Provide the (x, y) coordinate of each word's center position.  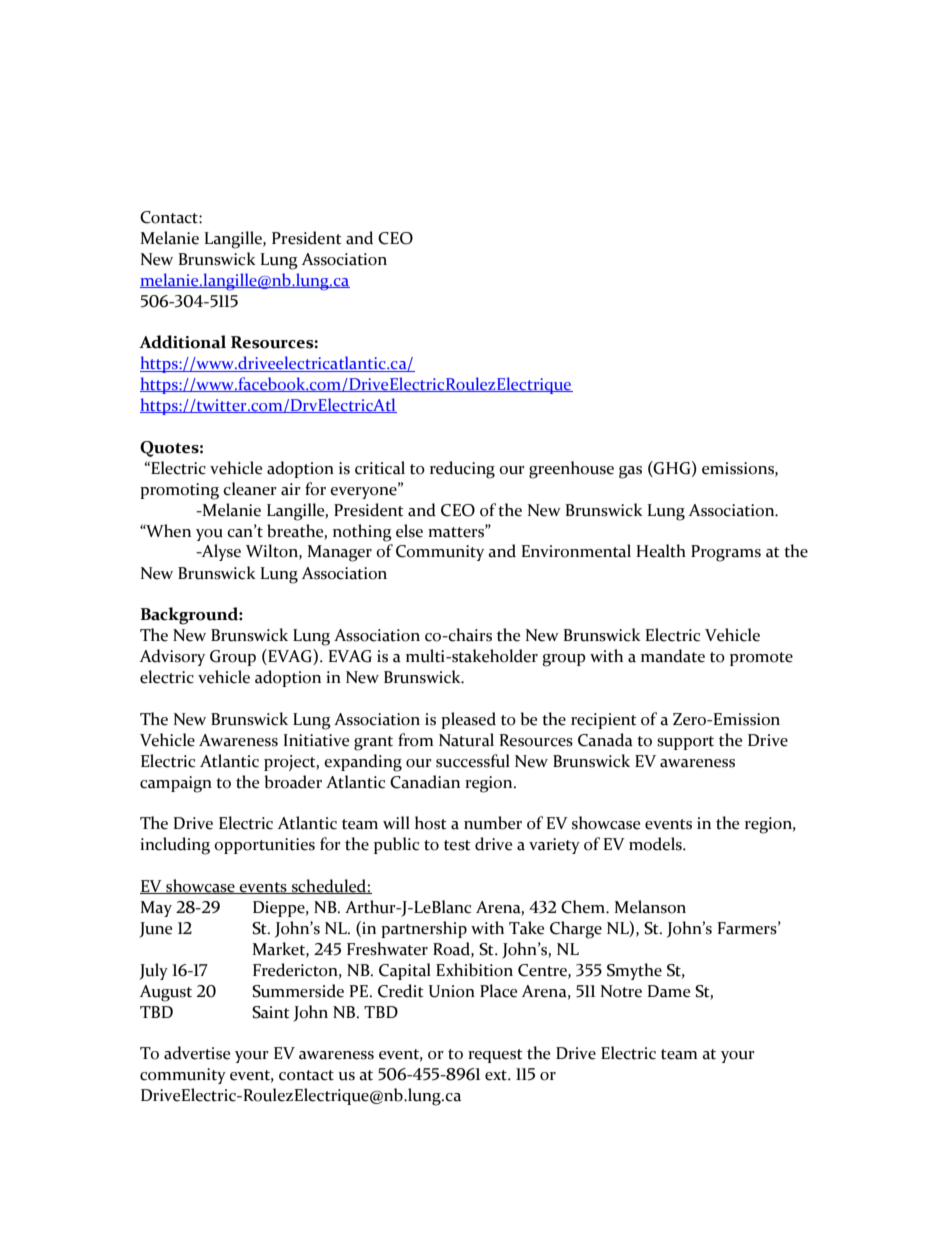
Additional (182, 342)
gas (630, 472)
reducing (462, 470)
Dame (668, 991)
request (495, 1056)
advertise (197, 1053)
